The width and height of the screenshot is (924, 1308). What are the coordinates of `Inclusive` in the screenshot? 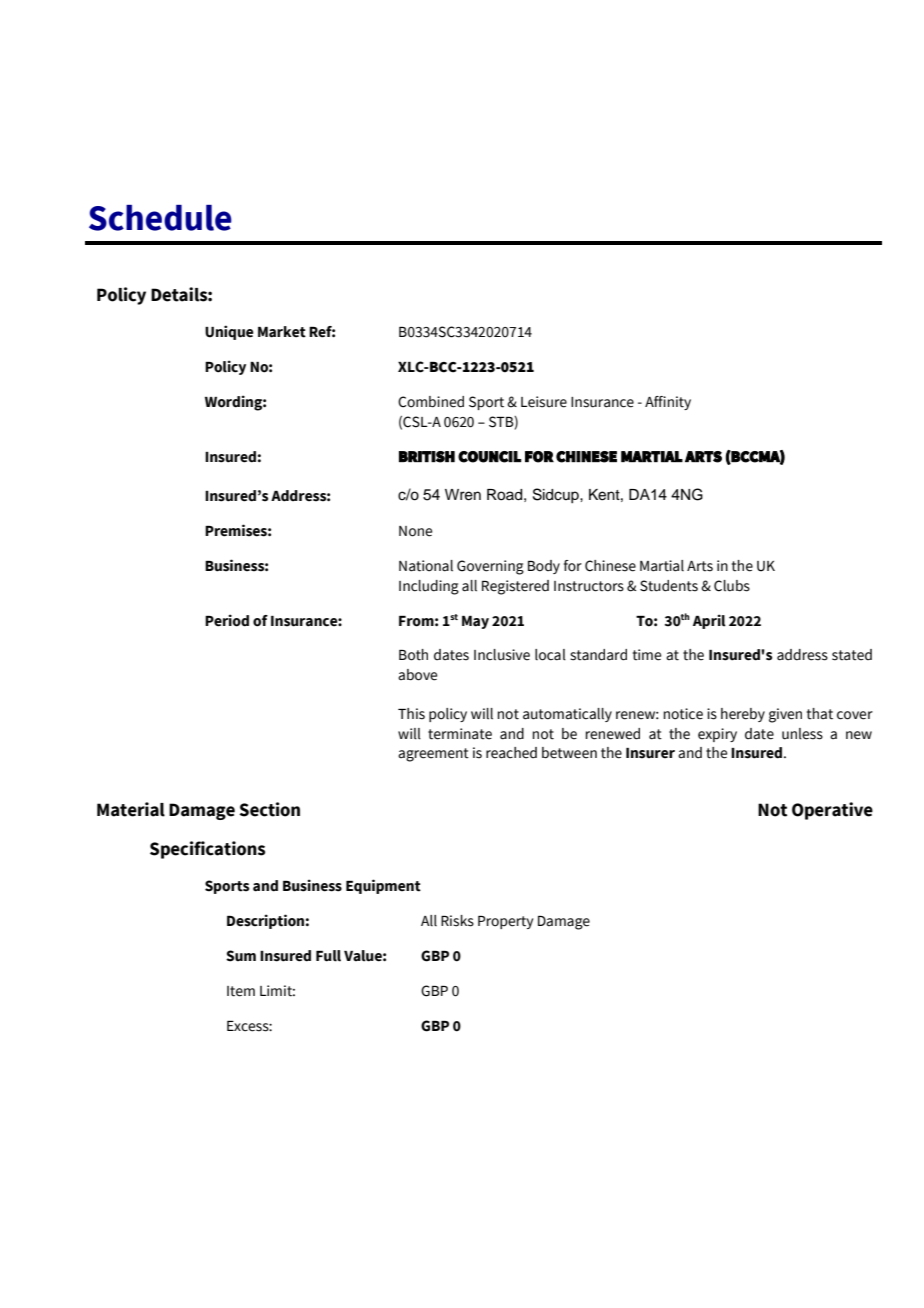 It's located at (502, 655).
